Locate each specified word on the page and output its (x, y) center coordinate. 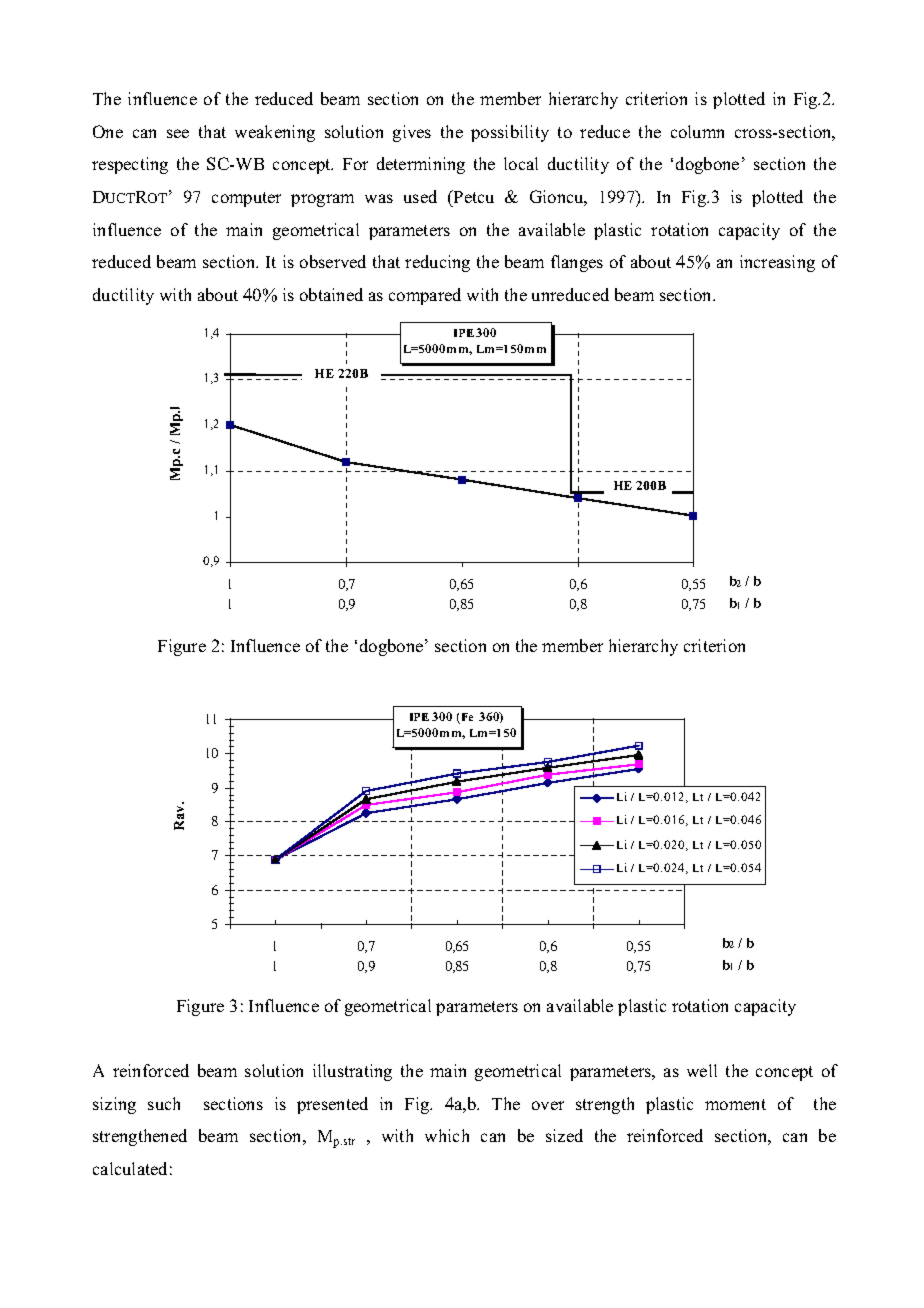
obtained (331, 294)
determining (421, 165)
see (178, 133)
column (697, 131)
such (164, 1103)
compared (425, 296)
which (447, 1135)
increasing (777, 263)
